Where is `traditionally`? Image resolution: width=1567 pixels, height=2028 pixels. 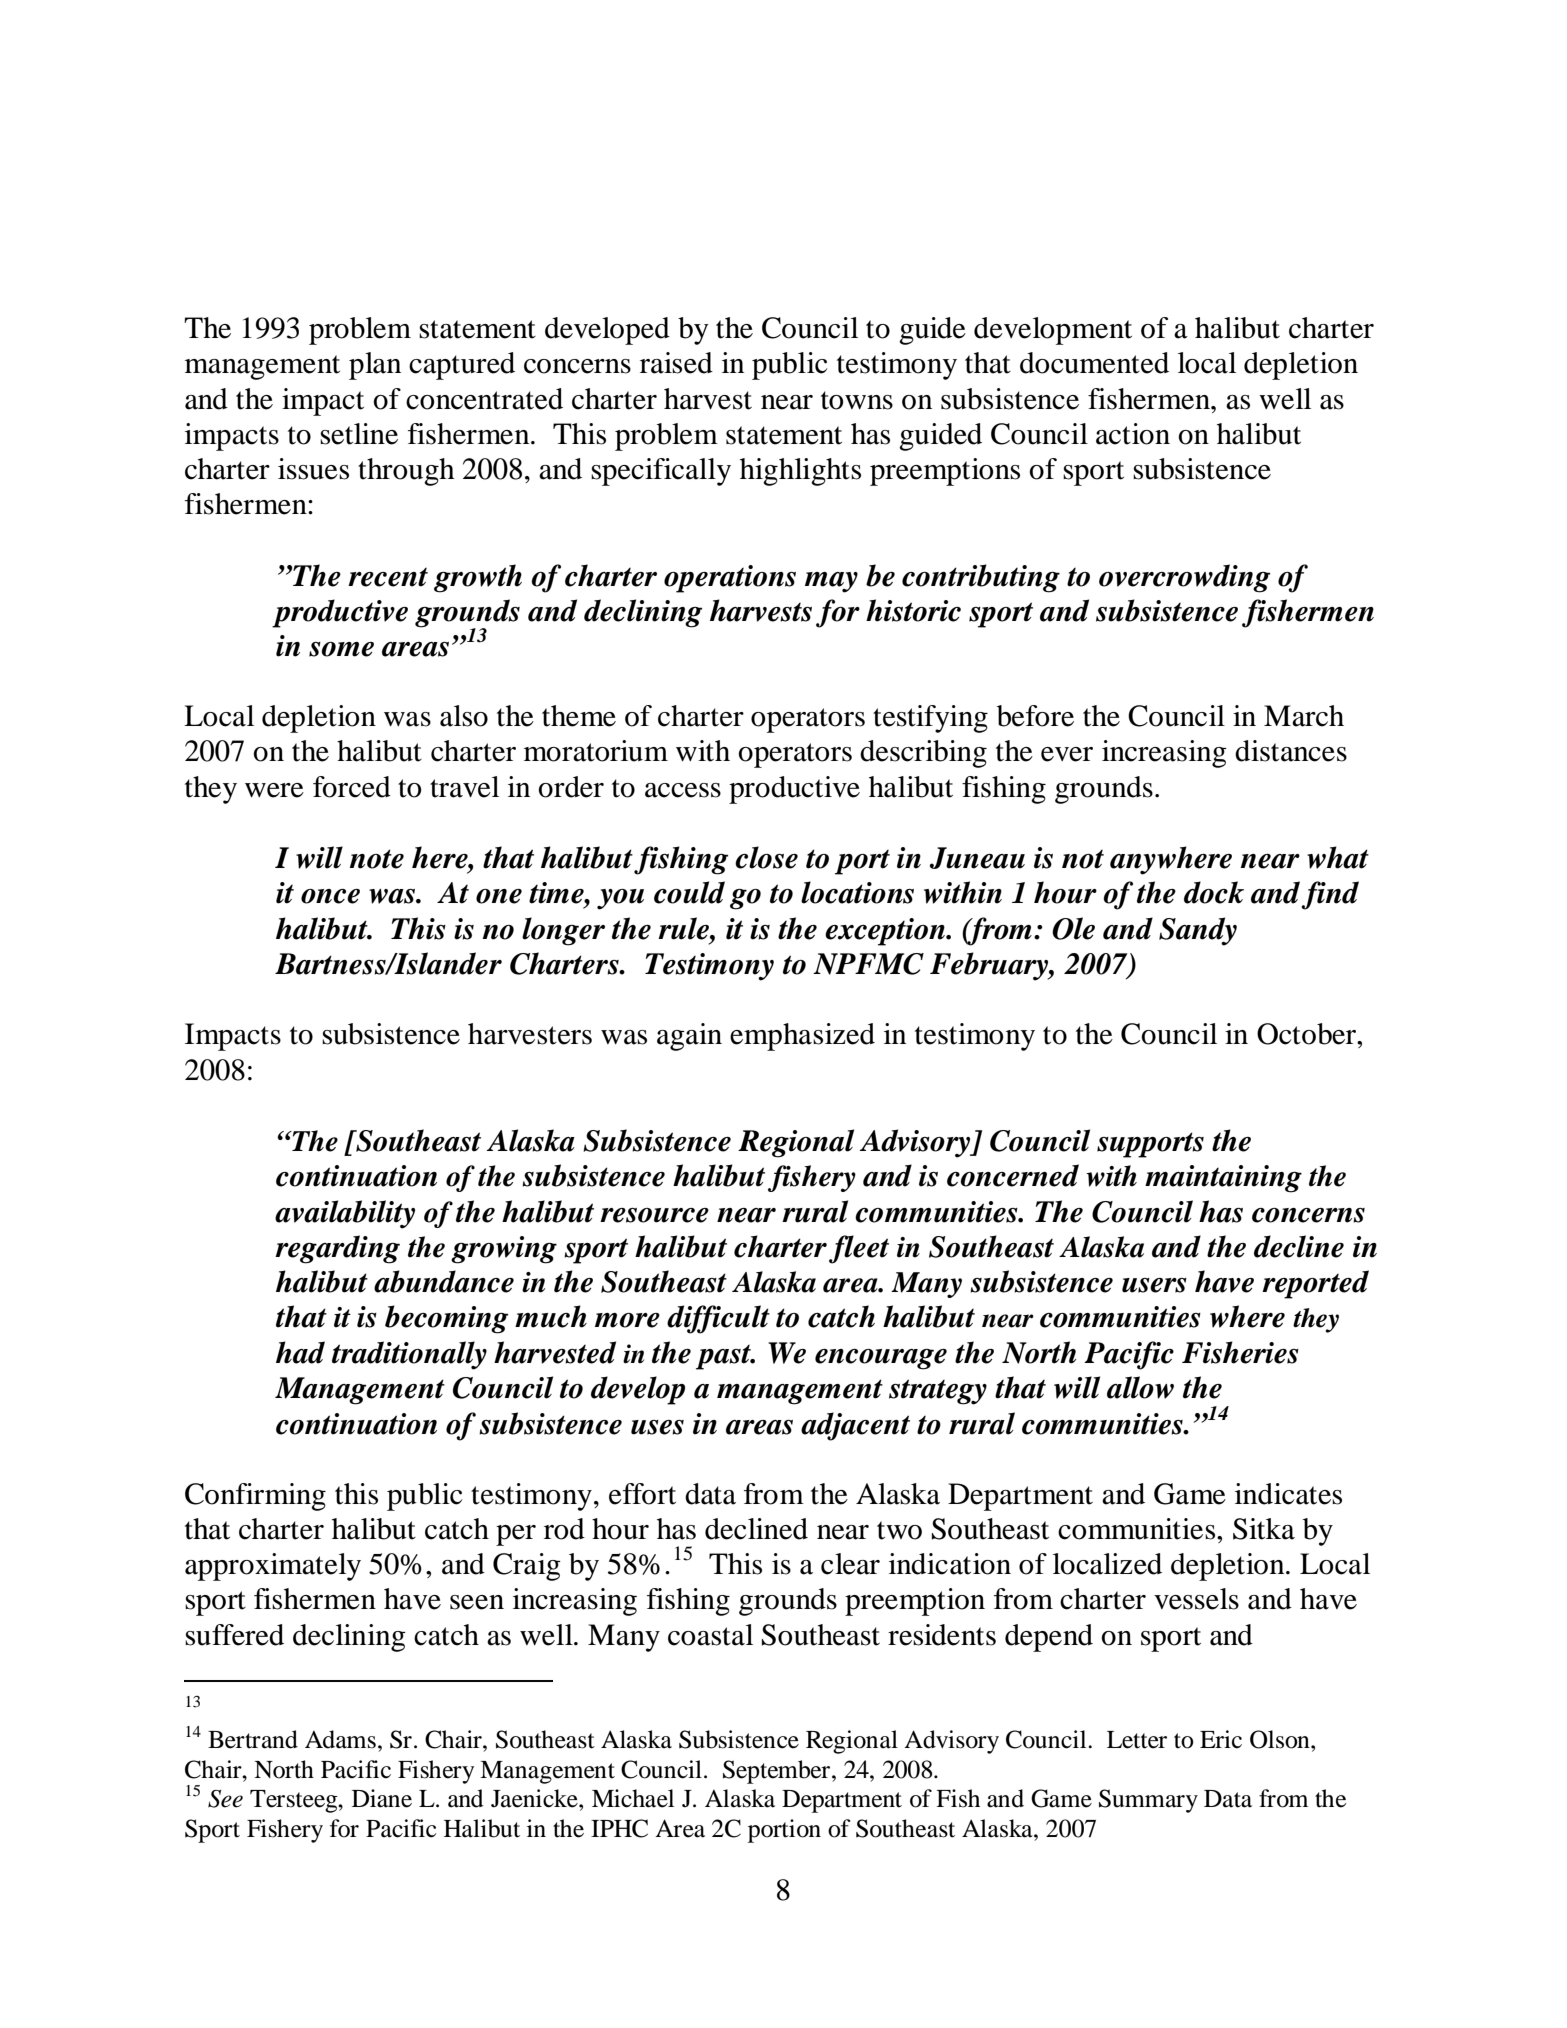
traditionally is located at coordinates (409, 1355).
